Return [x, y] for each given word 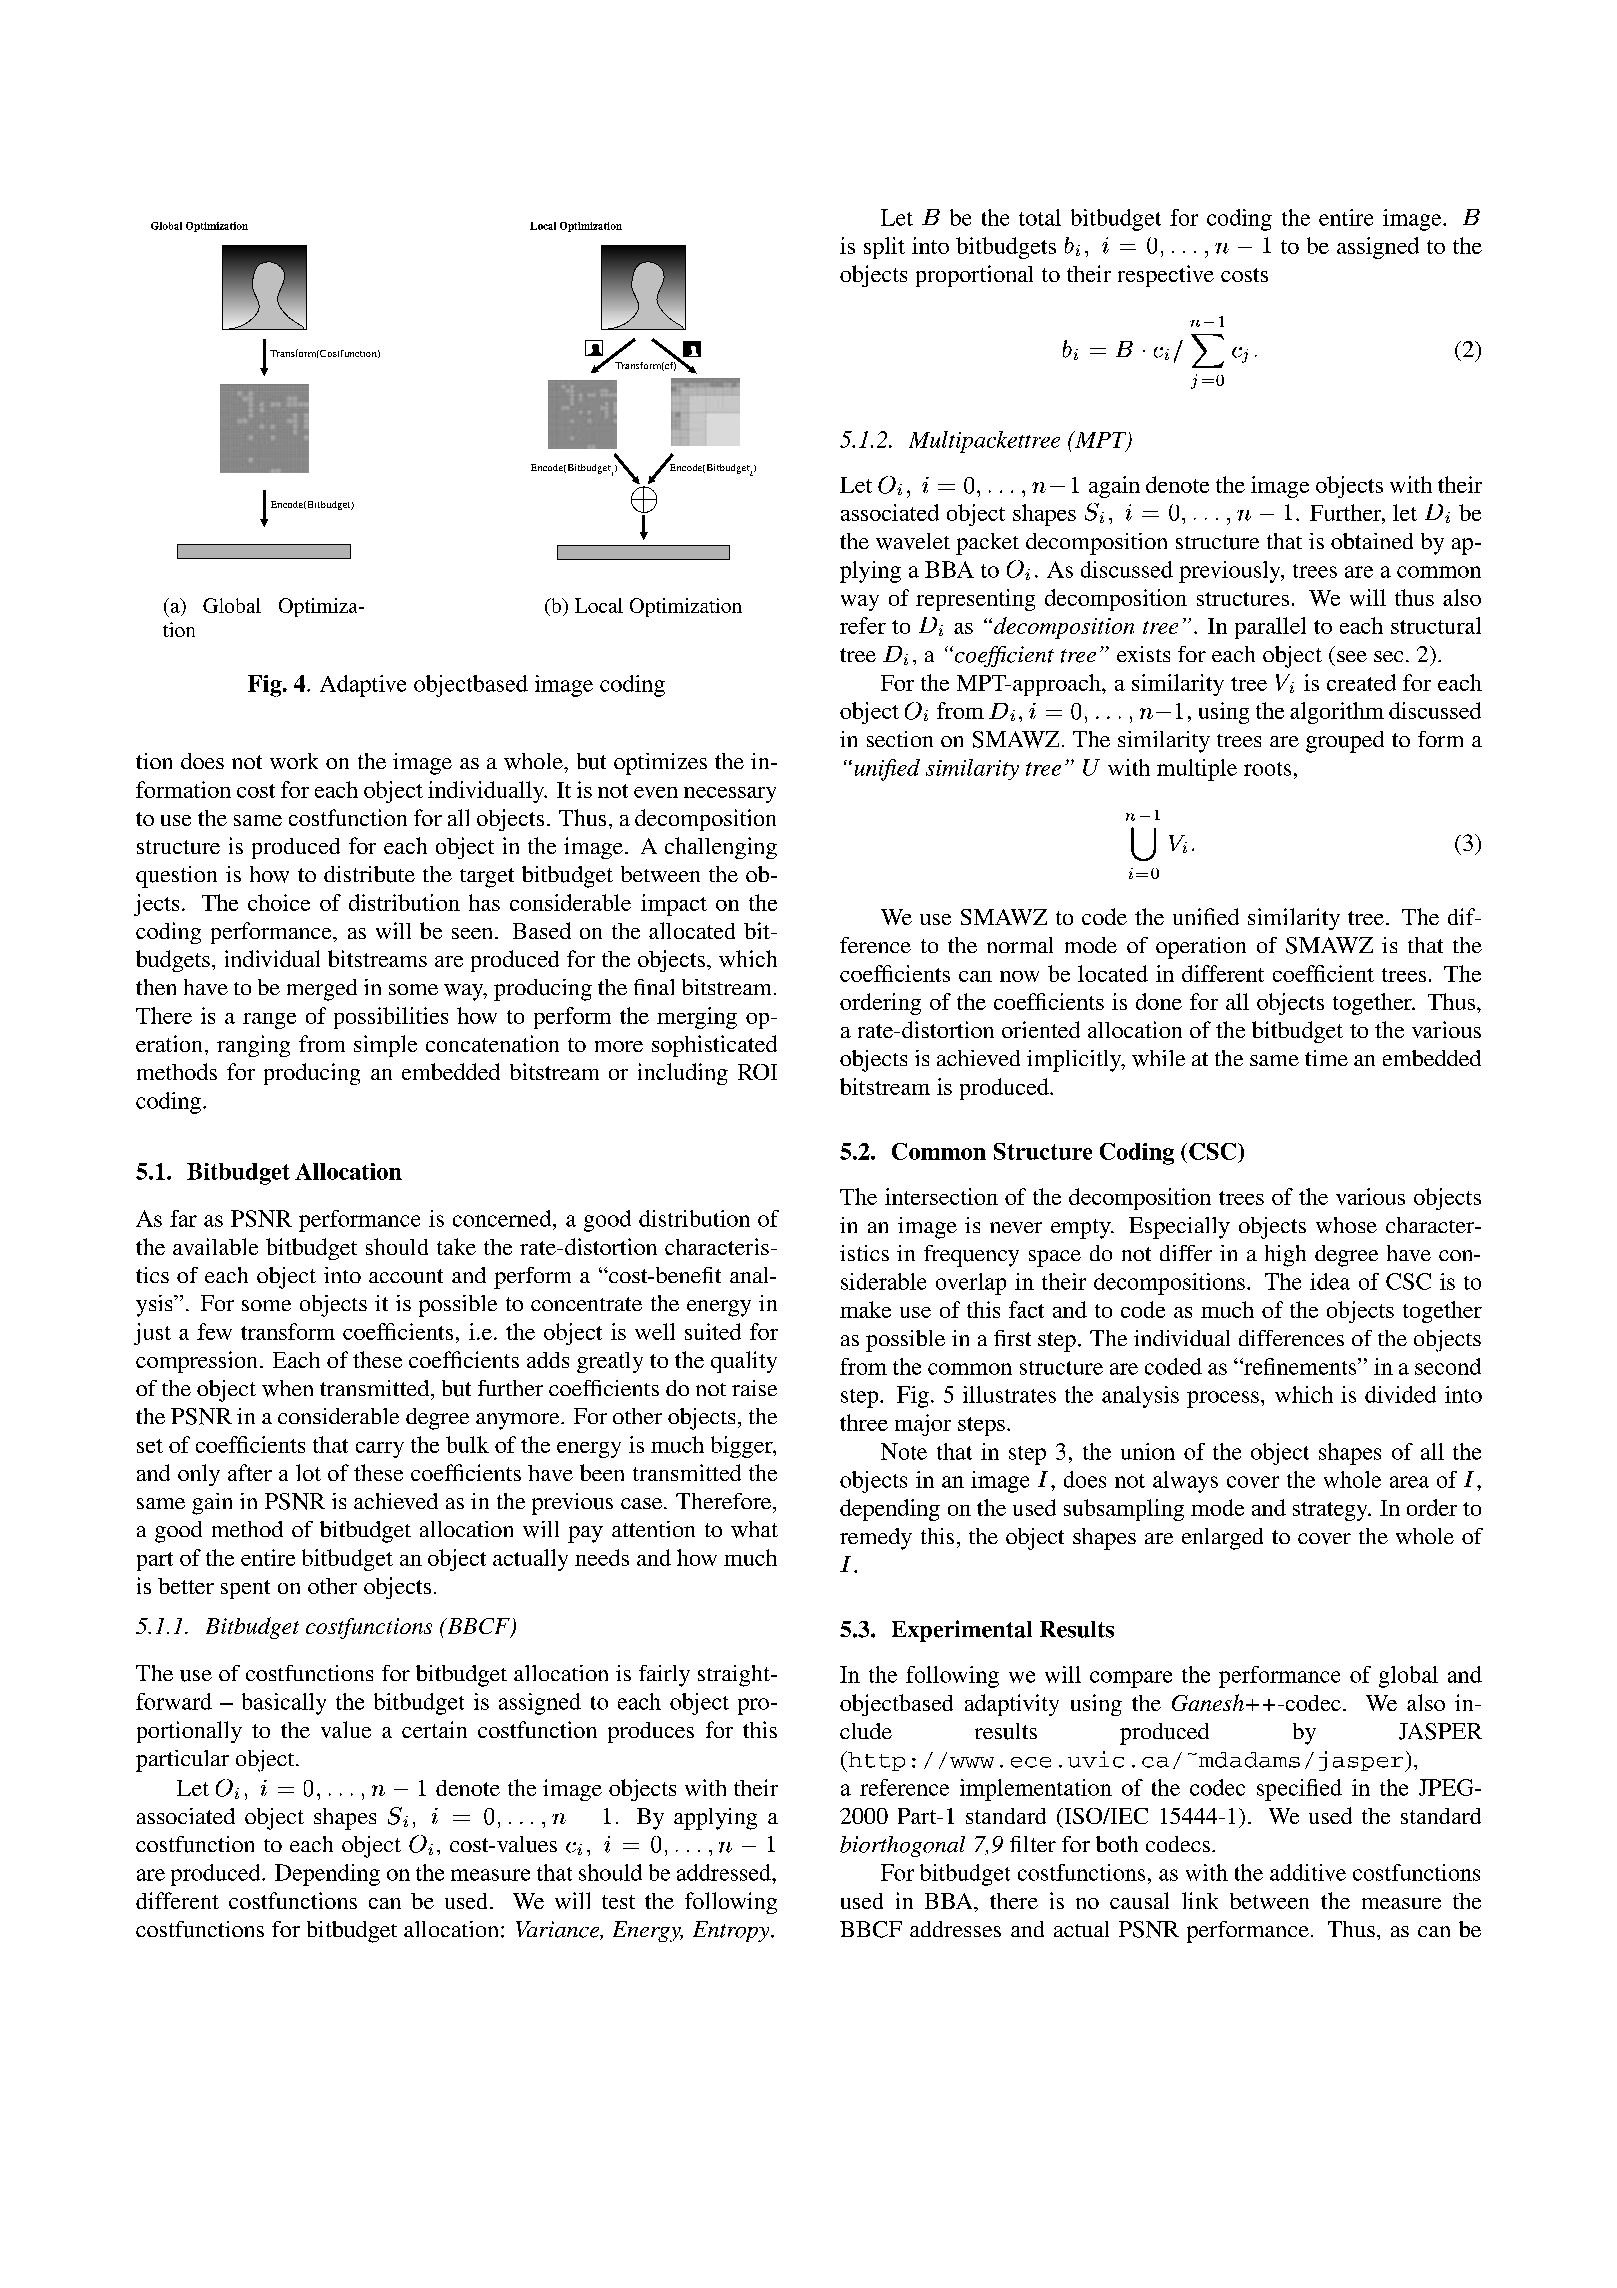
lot [308, 1472]
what [754, 1529]
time [1326, 1058]
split [884, 248]
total [1040, 217]
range [269, 1021]
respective [1166, 276]
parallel [1270, 628]
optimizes [660, 764]
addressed [725, 1872]
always [1185, 1482]
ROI [757, 1072]
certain [434, 1729]
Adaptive [363, 686]
